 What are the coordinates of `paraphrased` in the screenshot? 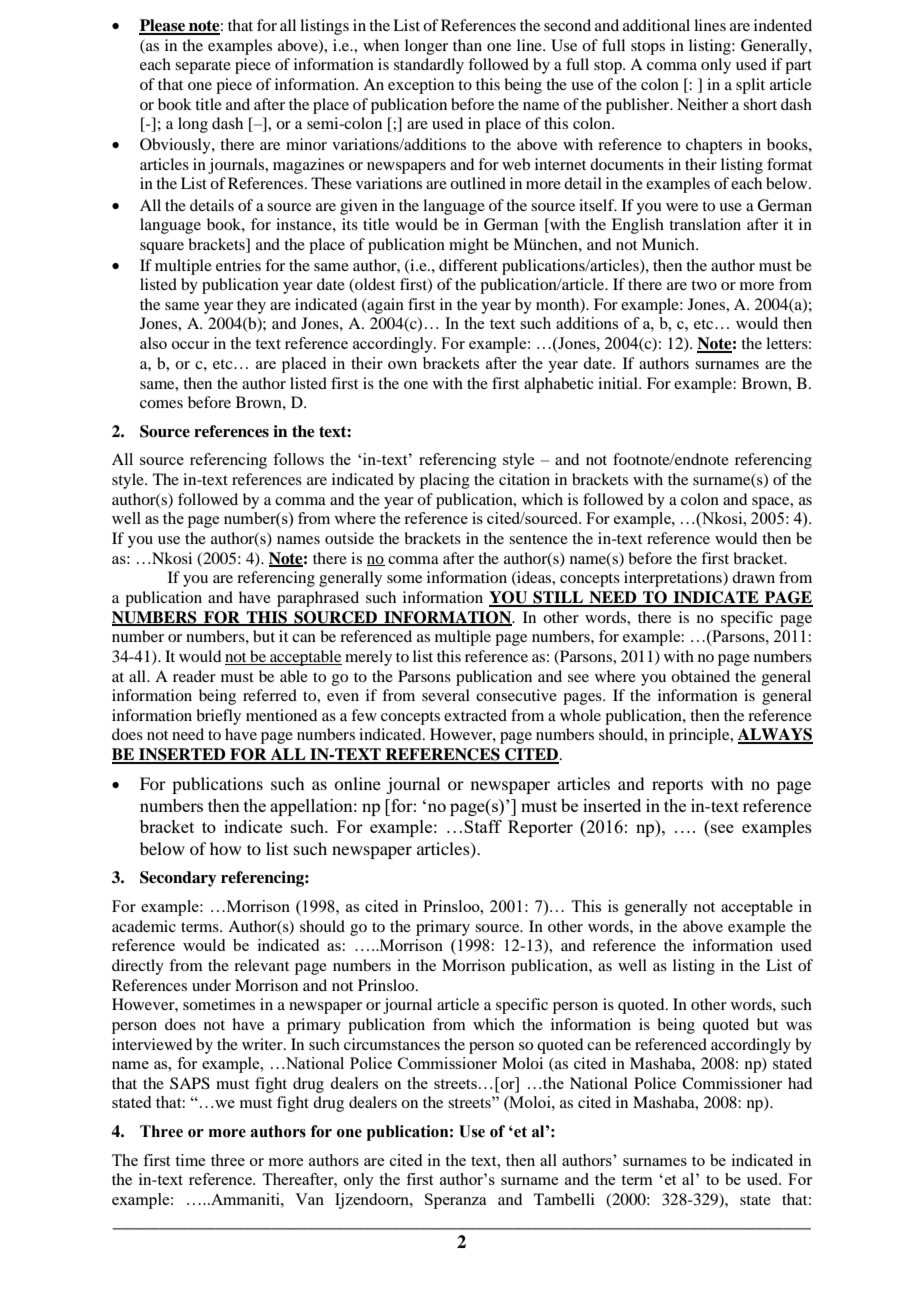 It's located at (318, 599).
